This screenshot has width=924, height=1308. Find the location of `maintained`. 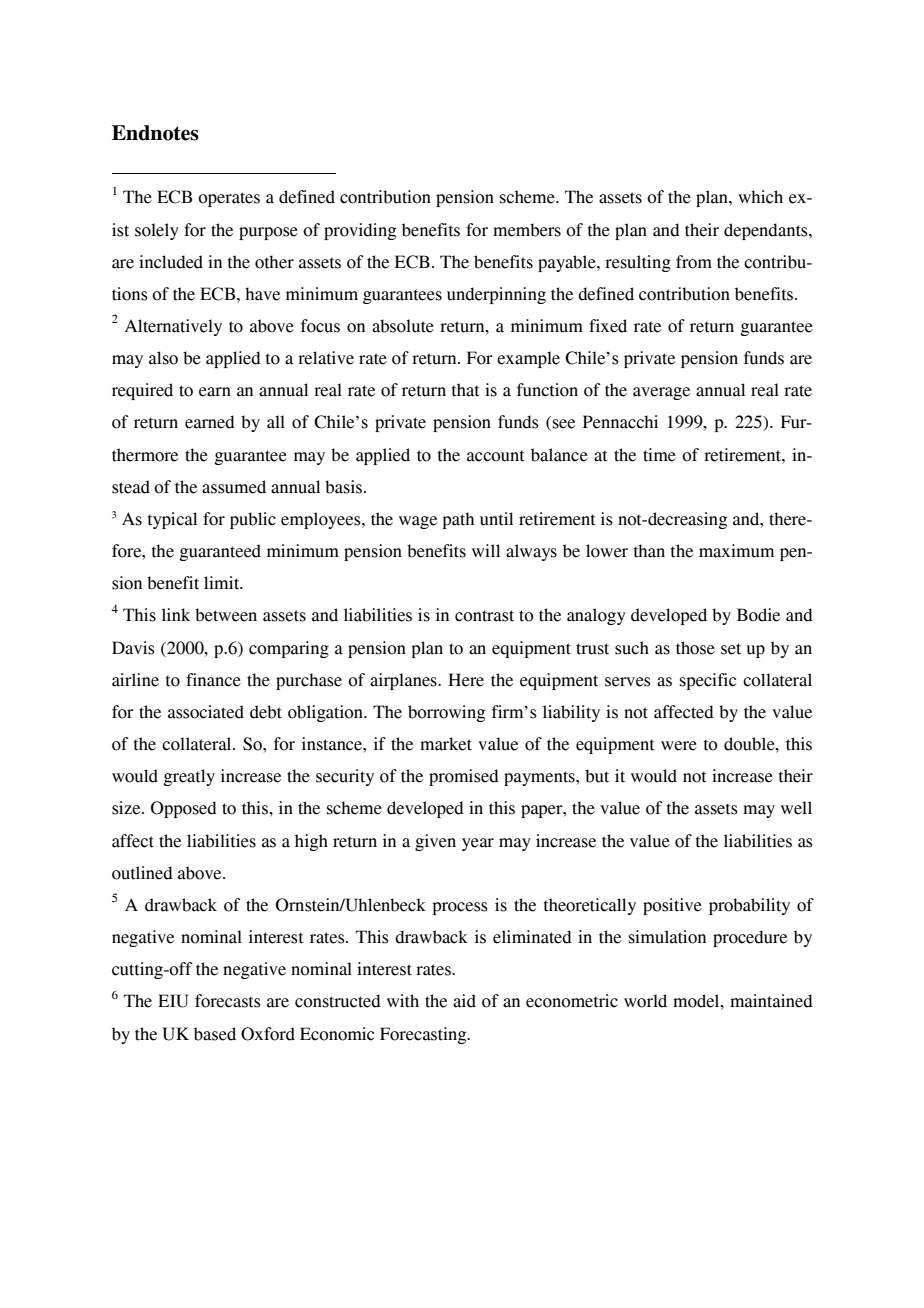

maintained is located at coordinates (771, 1001).
